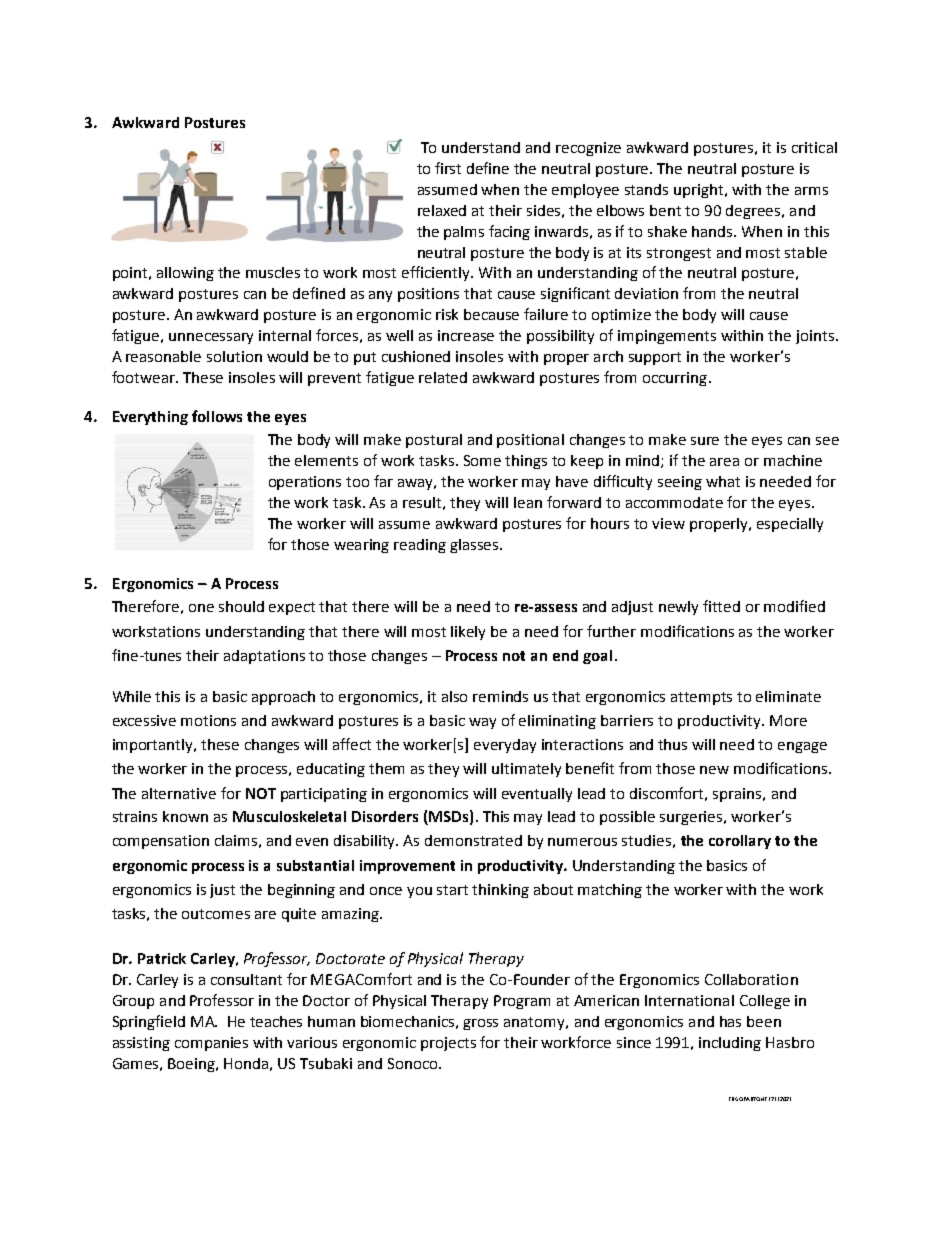 This document has height=1233, width=952. I want to click on area, so click(724, 462).
